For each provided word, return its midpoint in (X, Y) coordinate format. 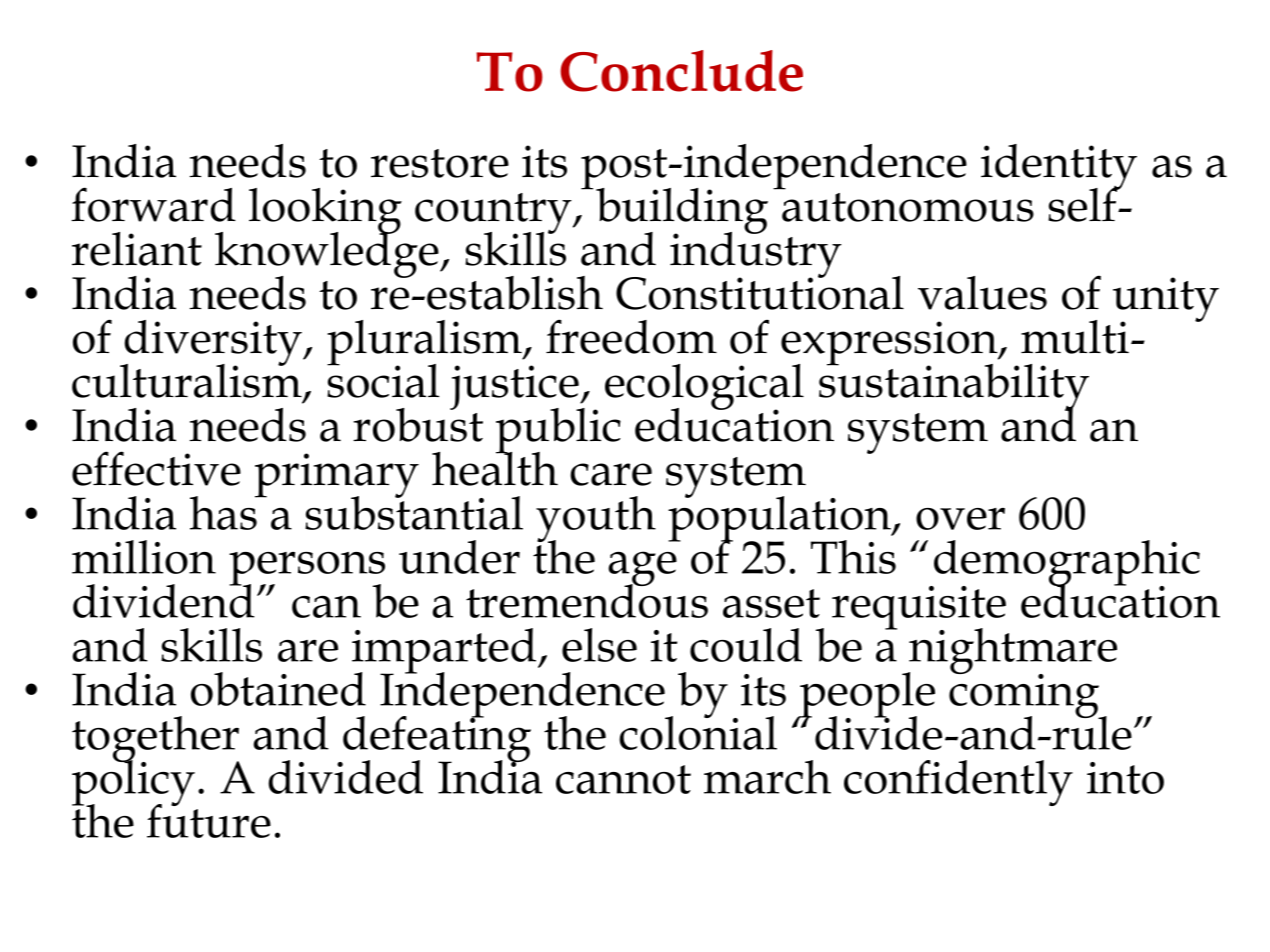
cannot (623, 779)
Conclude (681, 71)
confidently (958, 783)
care (611, 474)
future (209, 820)
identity (1059, 168)
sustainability (954, 386)
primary (337, 476)
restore (440, 163)
